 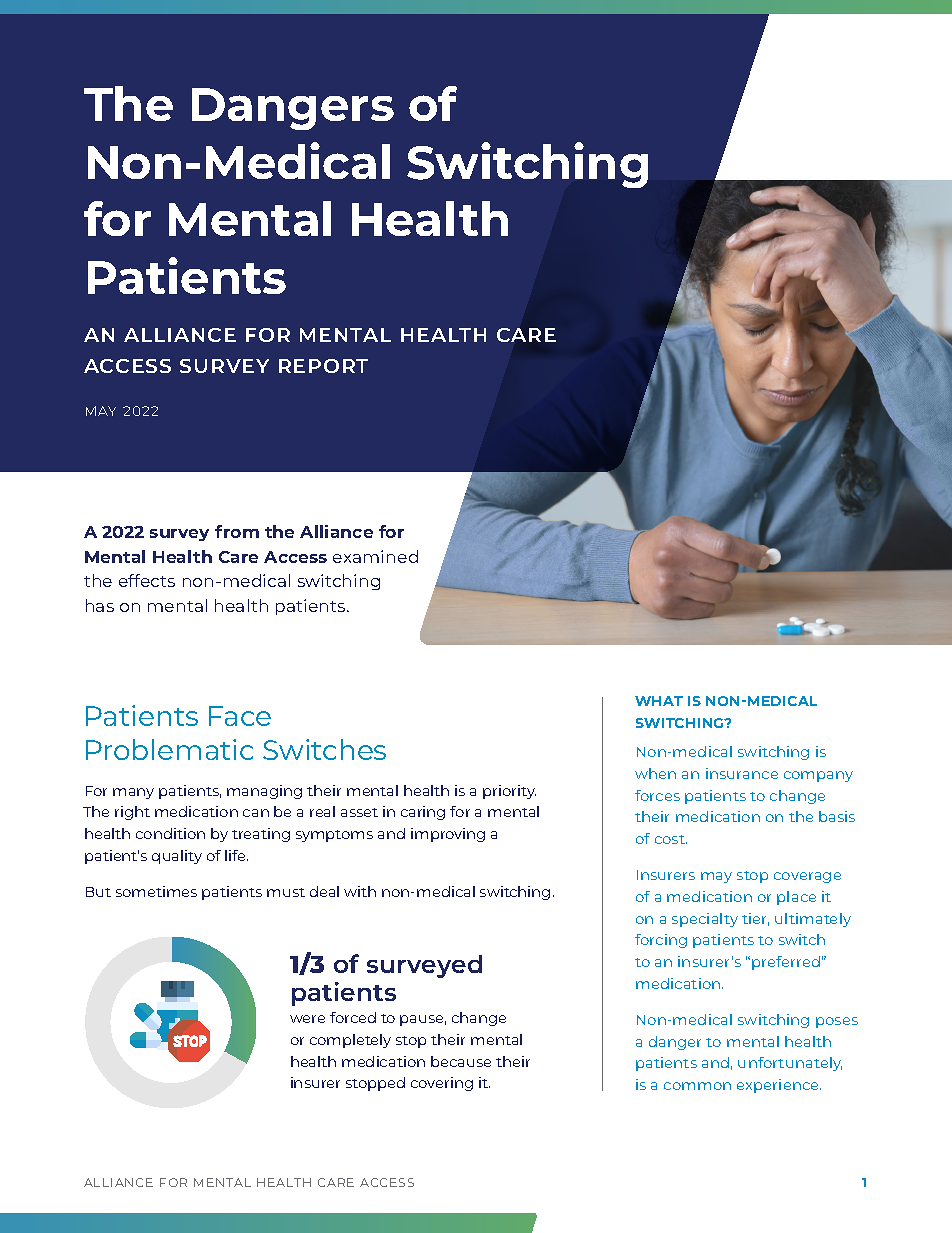 I want to click on specialty, so click(x=705, y=920).
